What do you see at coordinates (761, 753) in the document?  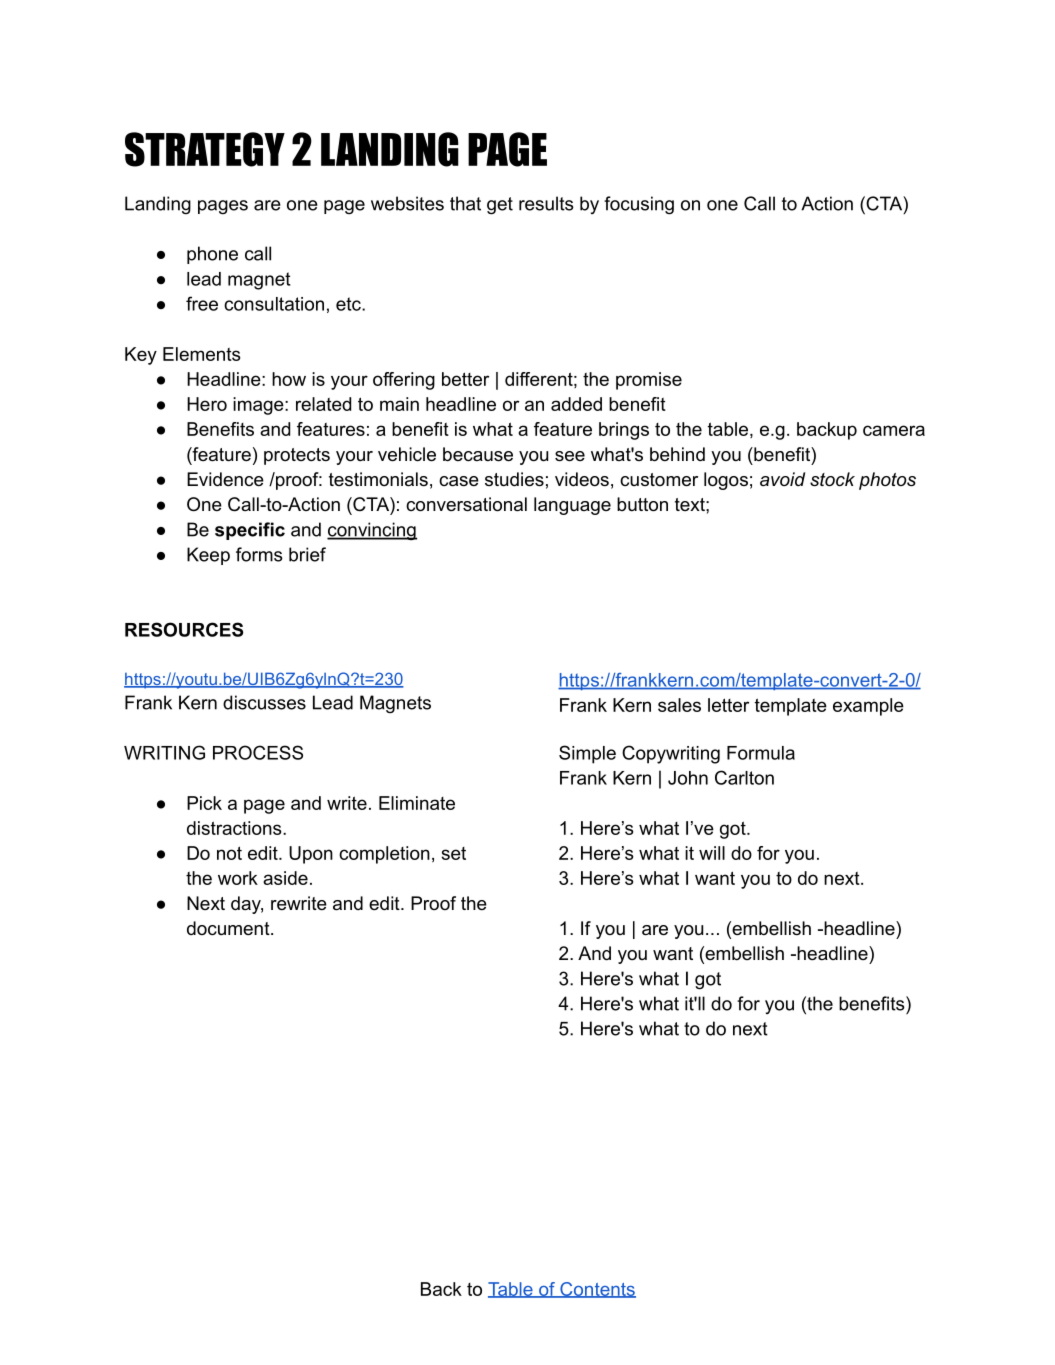 I see `Formula` at bounding box center [761, 753].
